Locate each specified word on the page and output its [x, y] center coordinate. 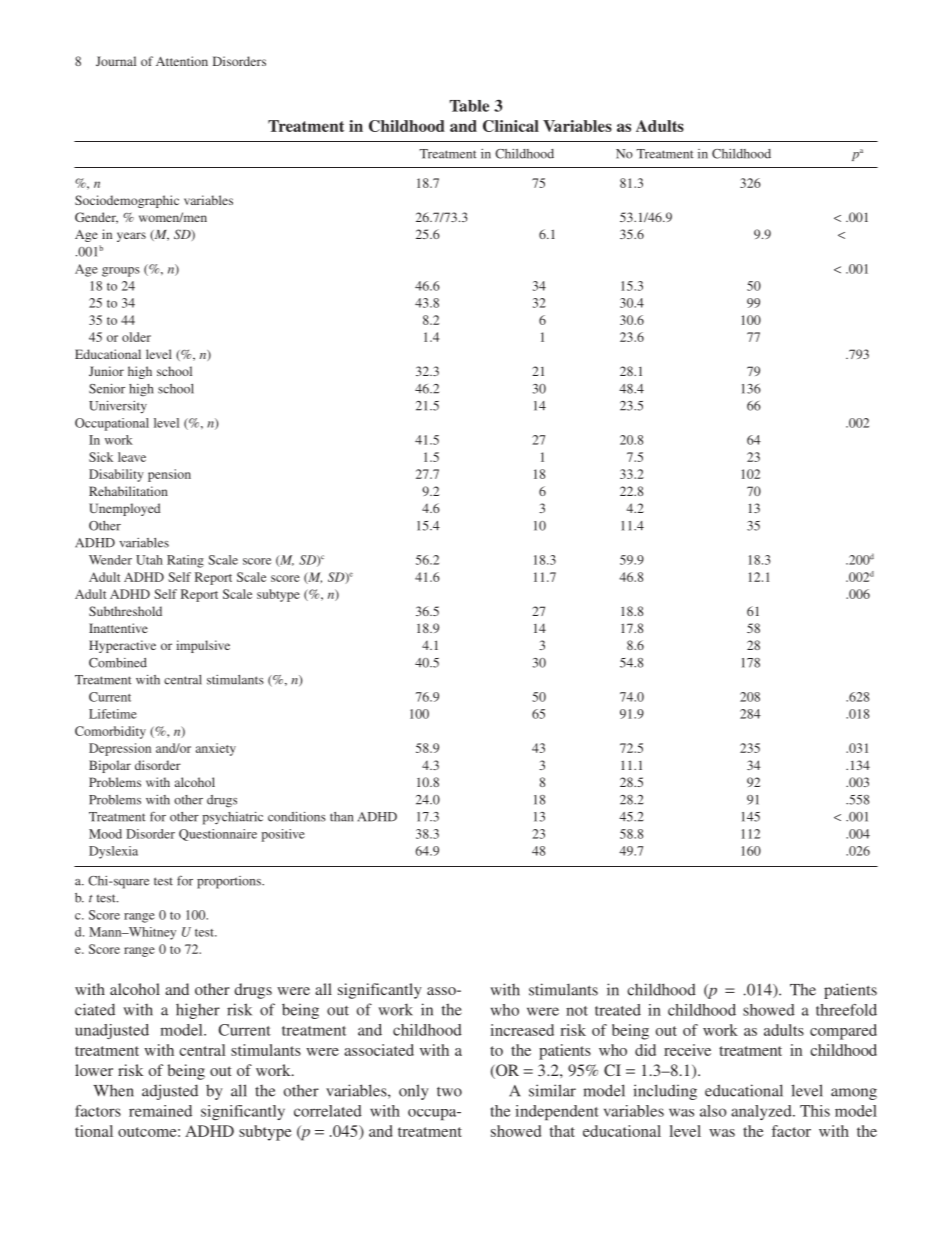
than [341, 817]
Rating [185, 561]
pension [169, 475]
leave [132, 457]
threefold [846, 1010]
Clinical [511, 126]
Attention [182, 61]
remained [160, 1111]
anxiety [216, 749]
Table [469, 106]
